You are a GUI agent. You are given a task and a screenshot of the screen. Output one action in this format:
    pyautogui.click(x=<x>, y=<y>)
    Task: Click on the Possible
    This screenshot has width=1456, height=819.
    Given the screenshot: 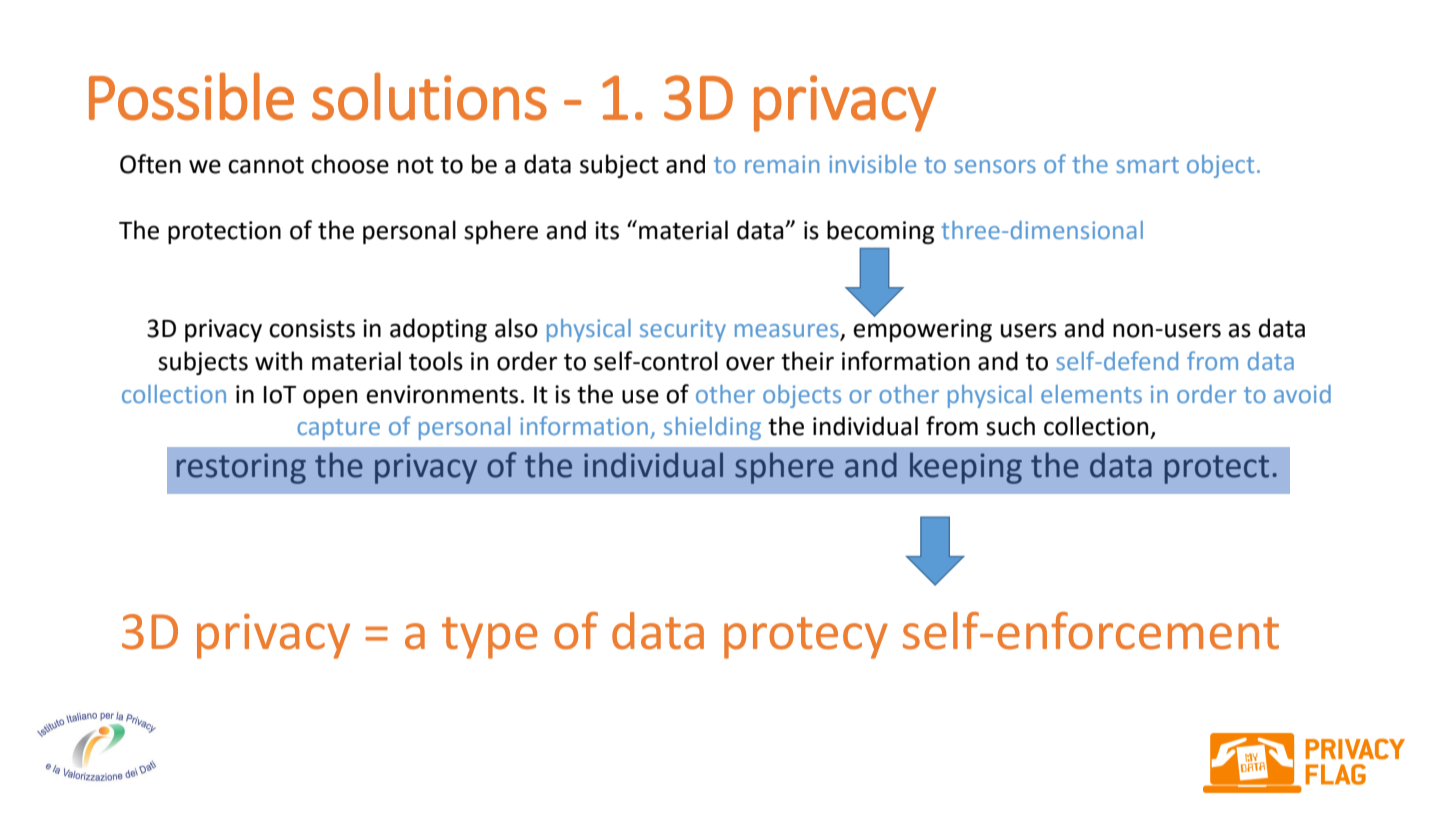 What is the action you would take?
    pyautogui.click(x=191, y=96)
